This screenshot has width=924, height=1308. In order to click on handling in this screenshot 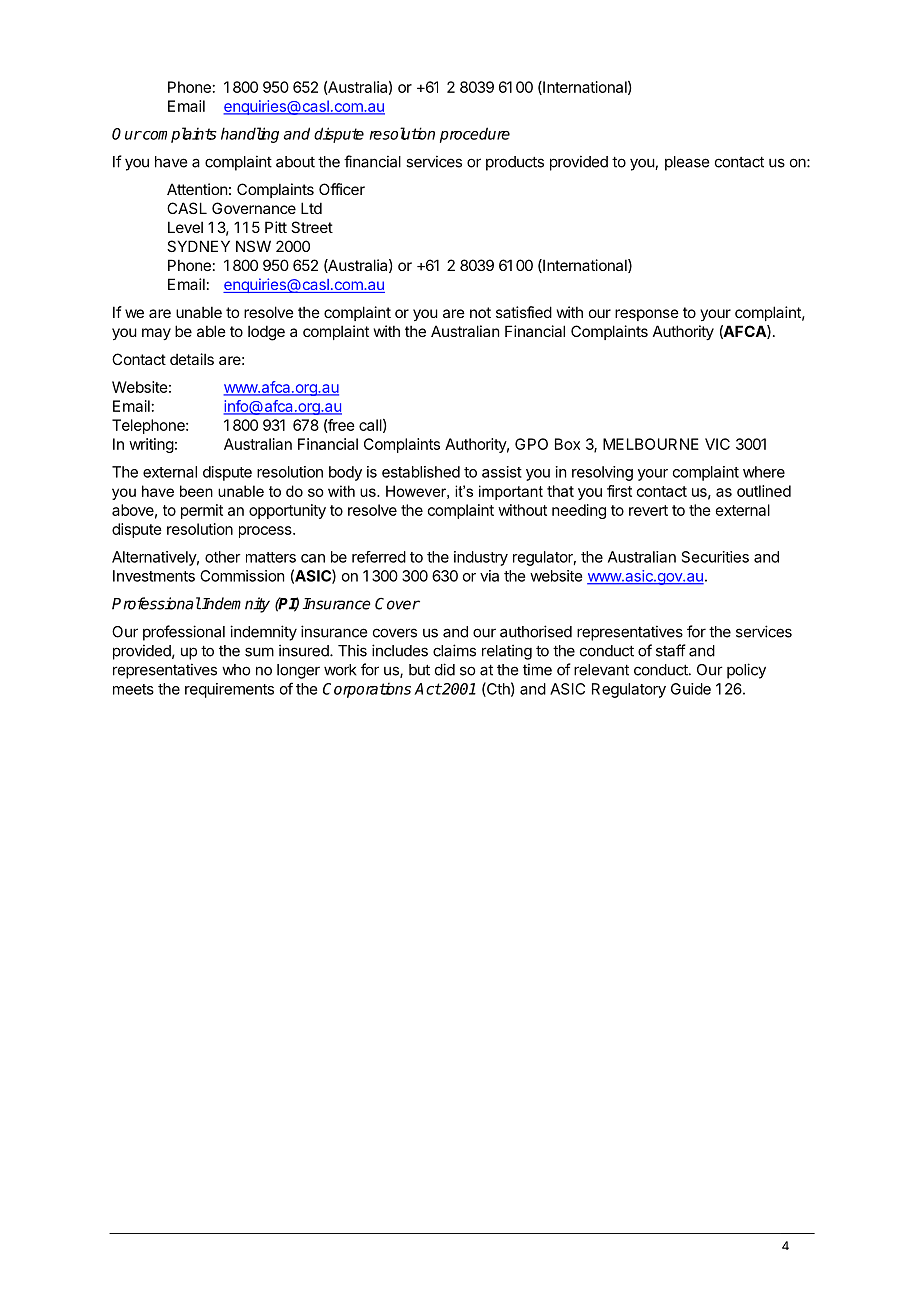, I will do `click(250, 135)`.
